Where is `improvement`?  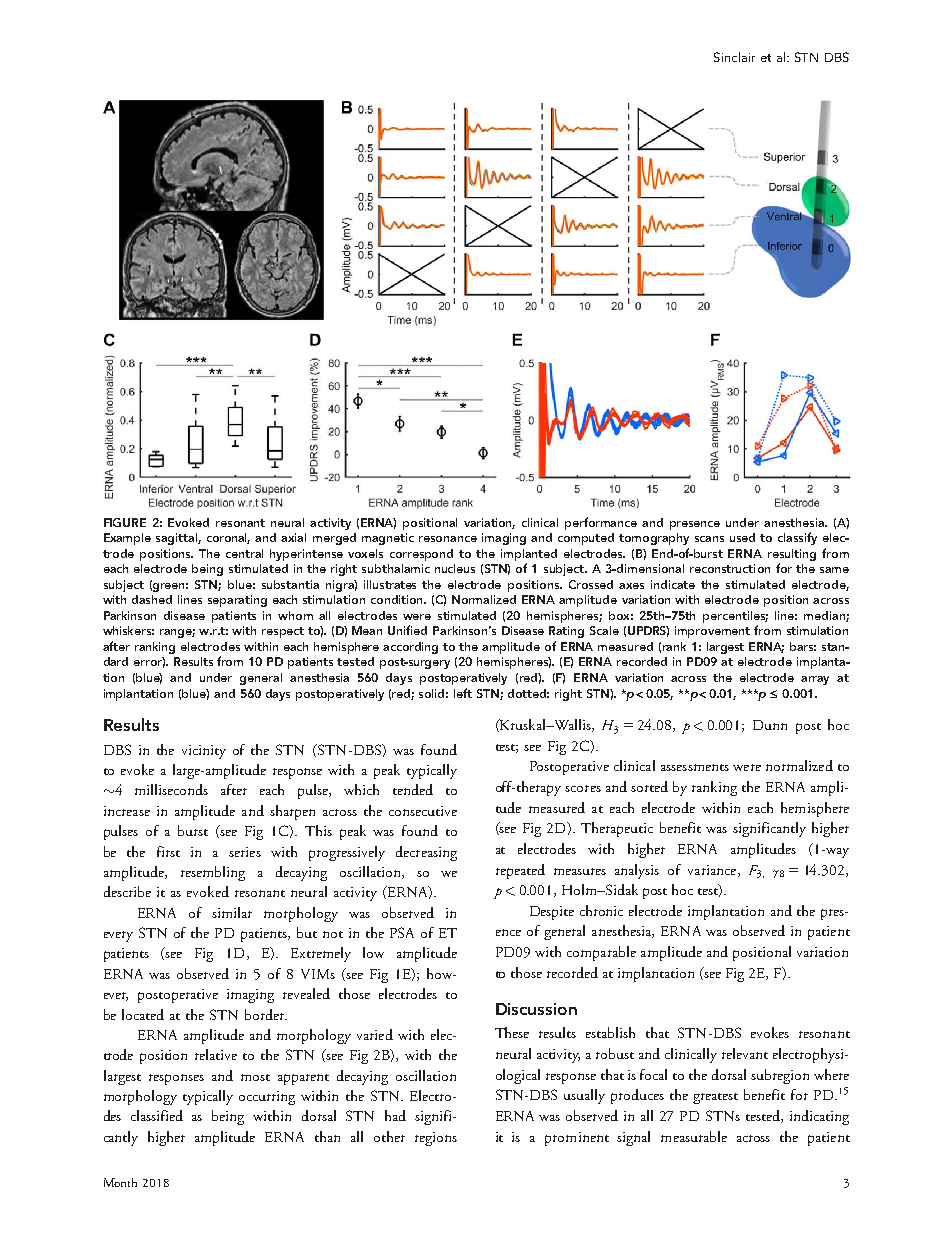 improvement is located at coordinates (712, 632).
